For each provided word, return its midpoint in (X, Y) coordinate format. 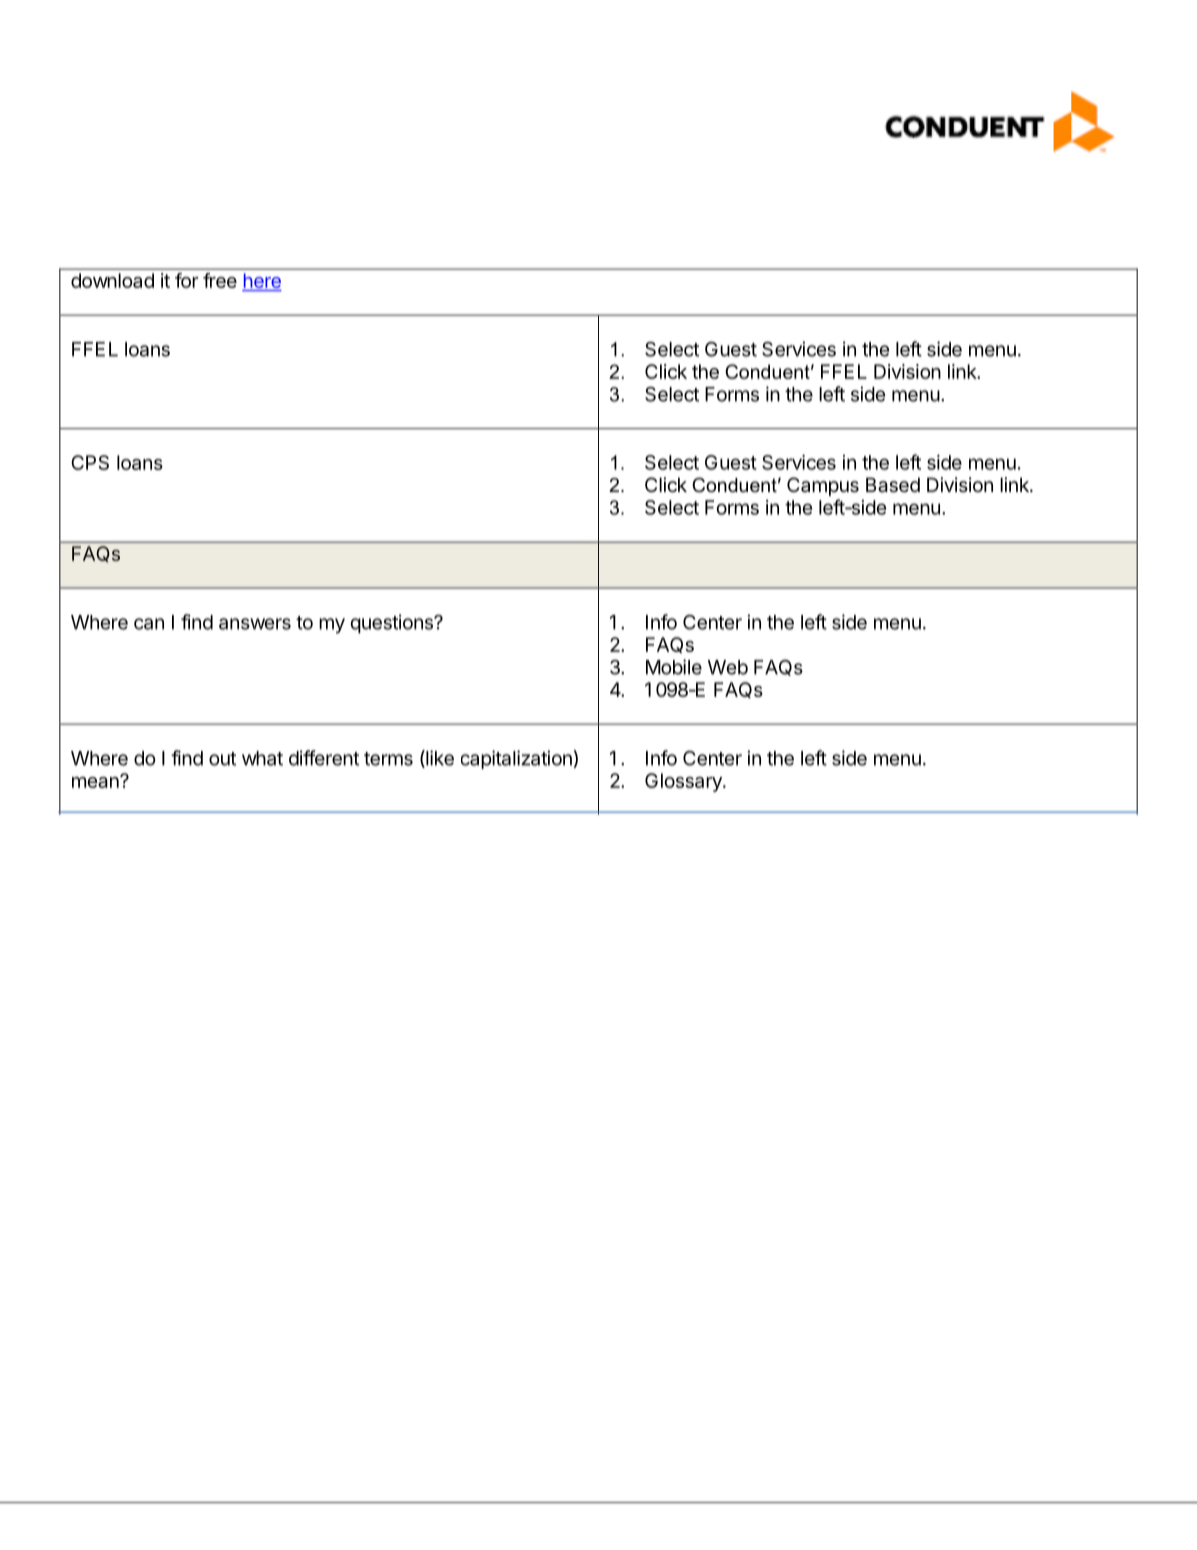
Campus (823, 486)
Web (728, 667)
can (149, 624)
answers (255, 624)
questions (393, 624)
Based (893, 485)
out (222, 759)
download (112, 280)
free (220, 280)
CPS (90, 462)
